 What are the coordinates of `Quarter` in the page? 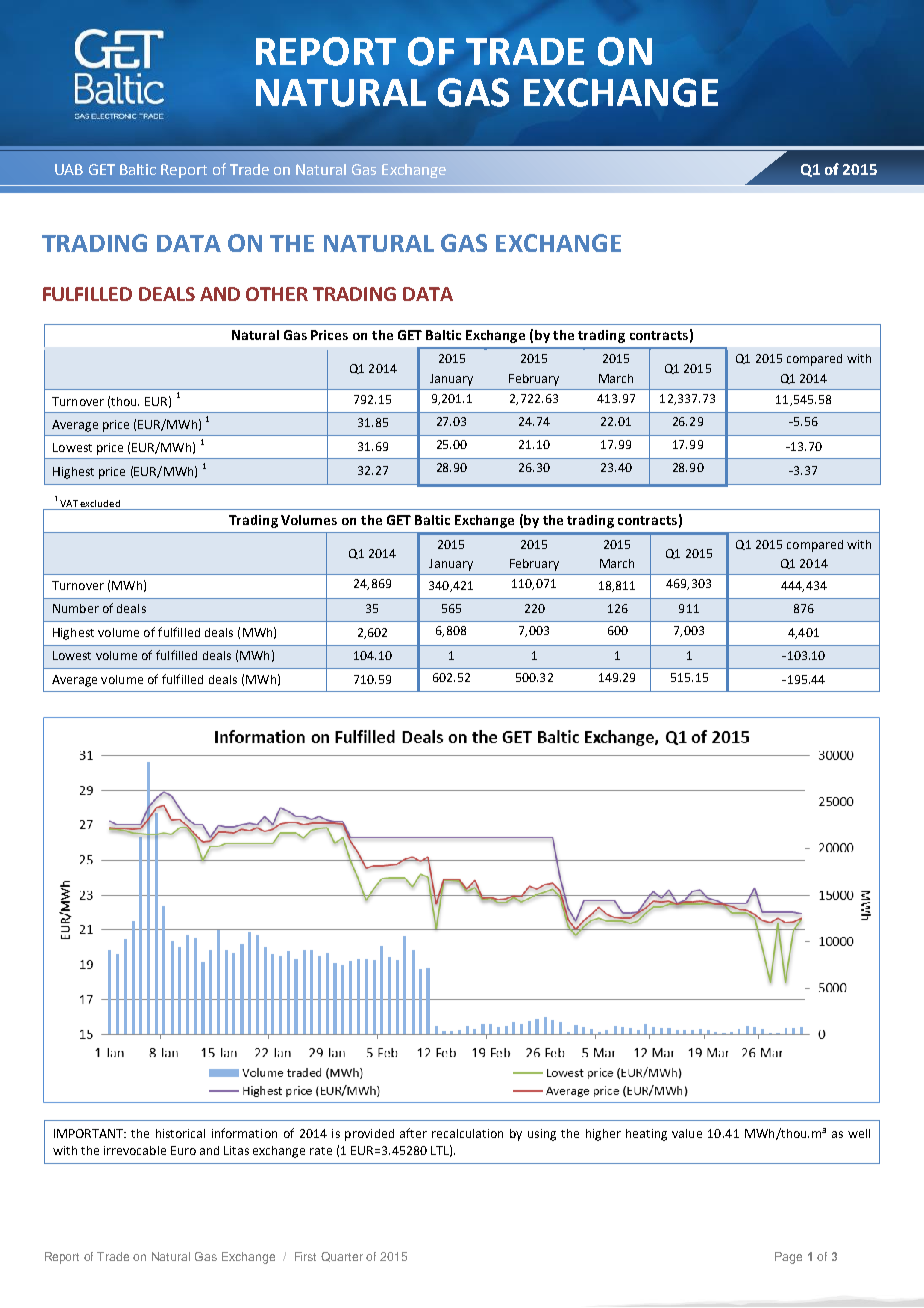 It's located at (342, 1257).
